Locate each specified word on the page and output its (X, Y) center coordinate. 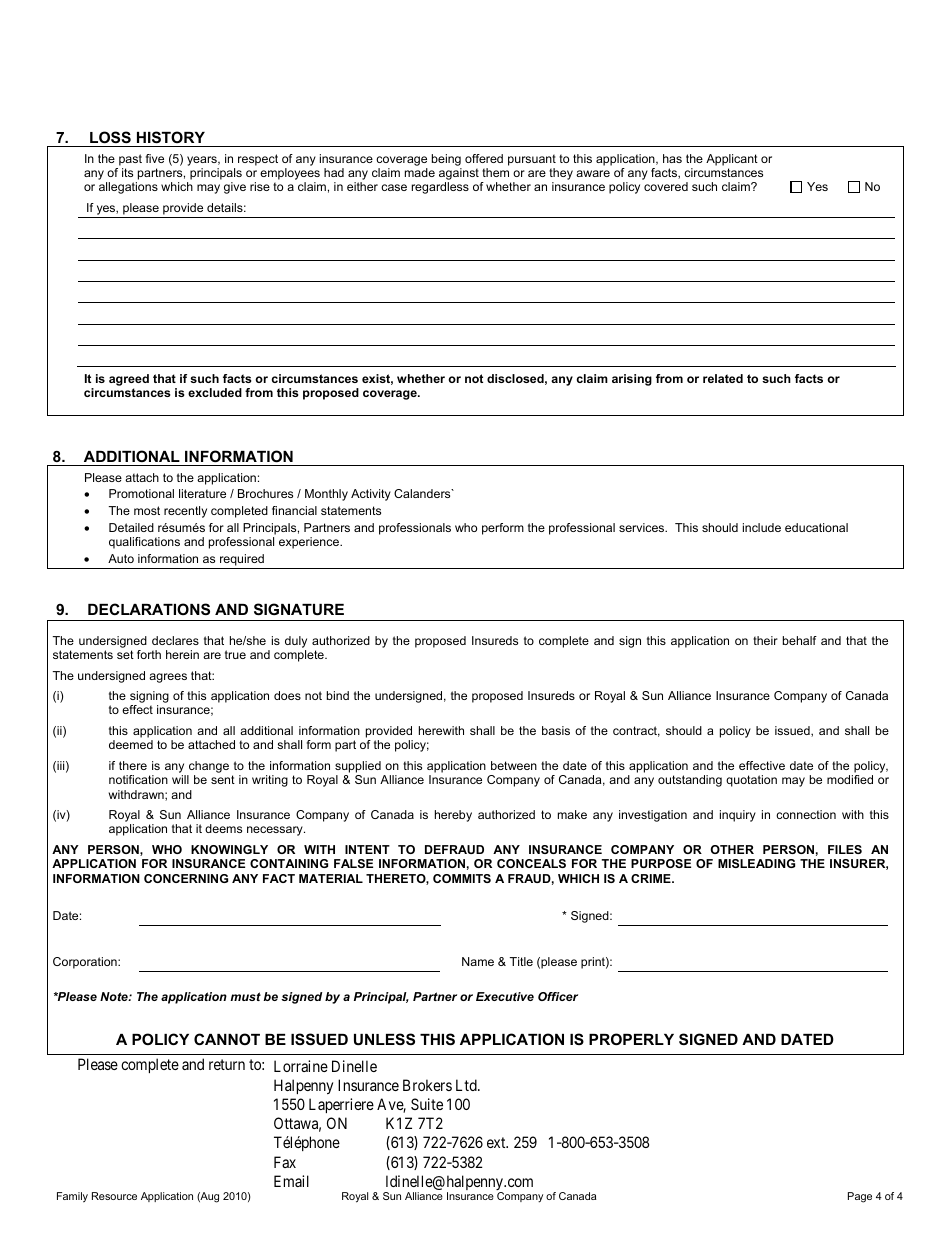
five (155, 158)
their (765, 640)
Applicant (732, 160)
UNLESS (384, 1039)
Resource (114, 1196)
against (459, 175)
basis (556, 730)
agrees (168, 678)
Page (860, 1197)
